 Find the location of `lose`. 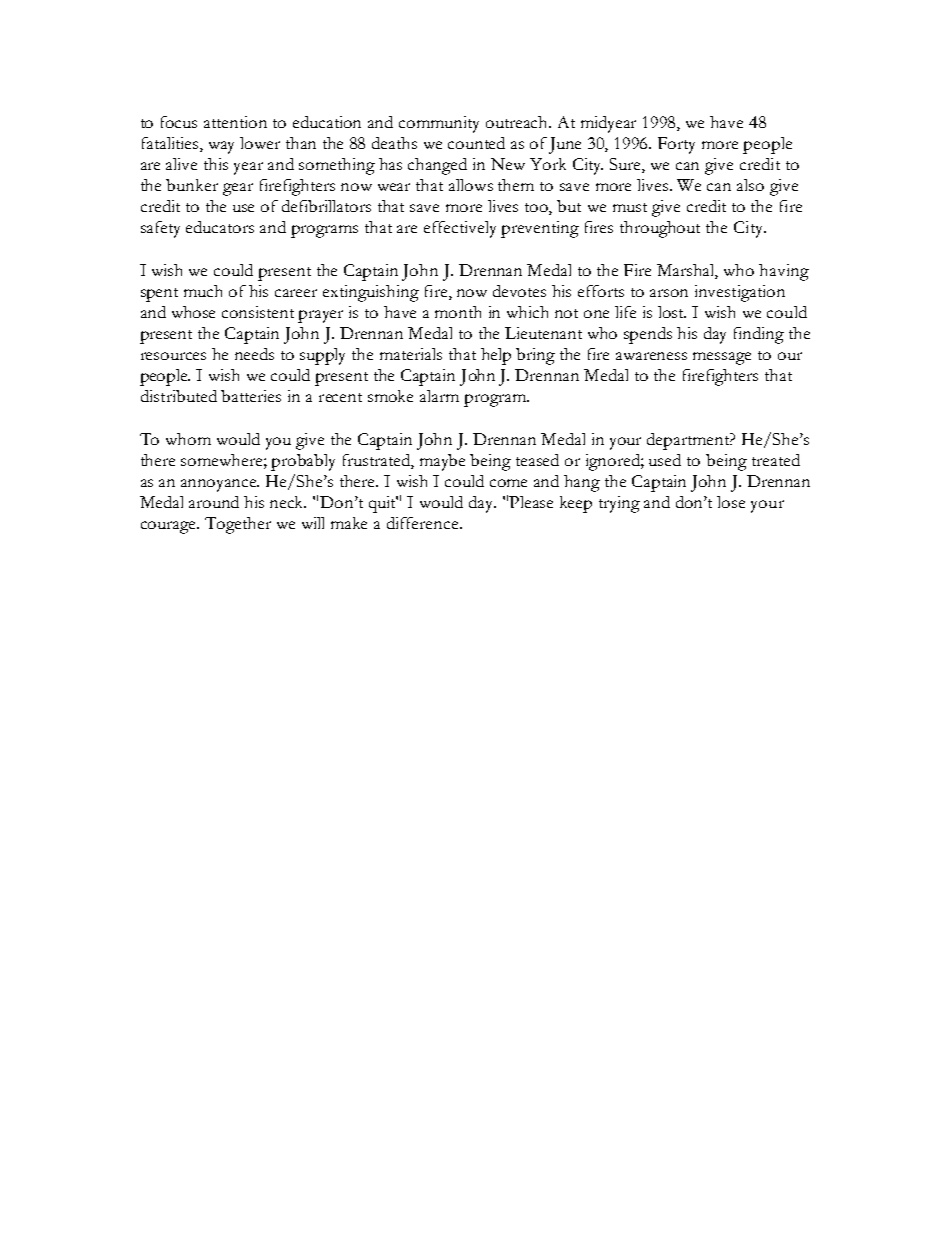

lose is located at coordinates (731, 502).
